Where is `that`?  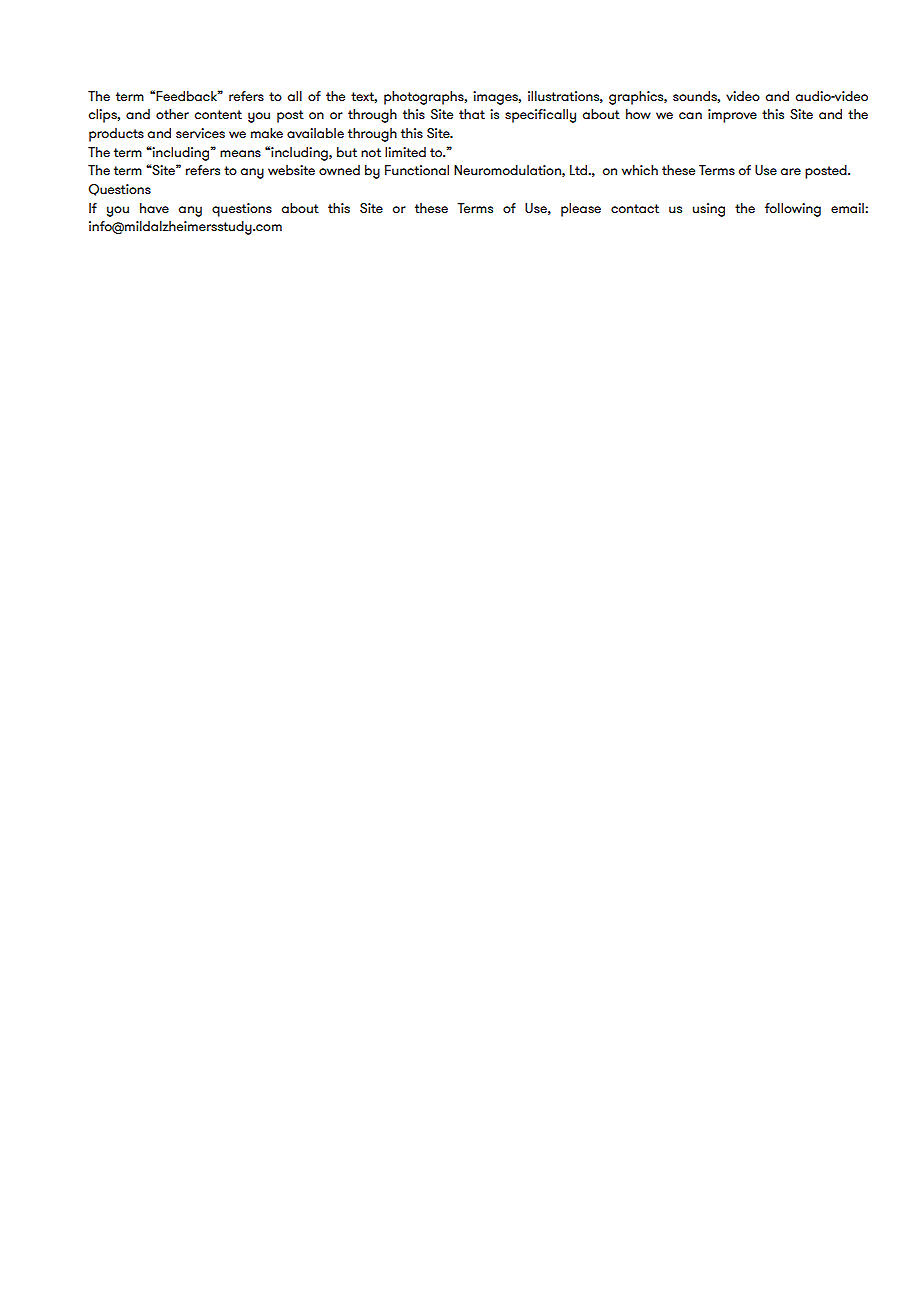
that is located at coordinates (472, 114).
